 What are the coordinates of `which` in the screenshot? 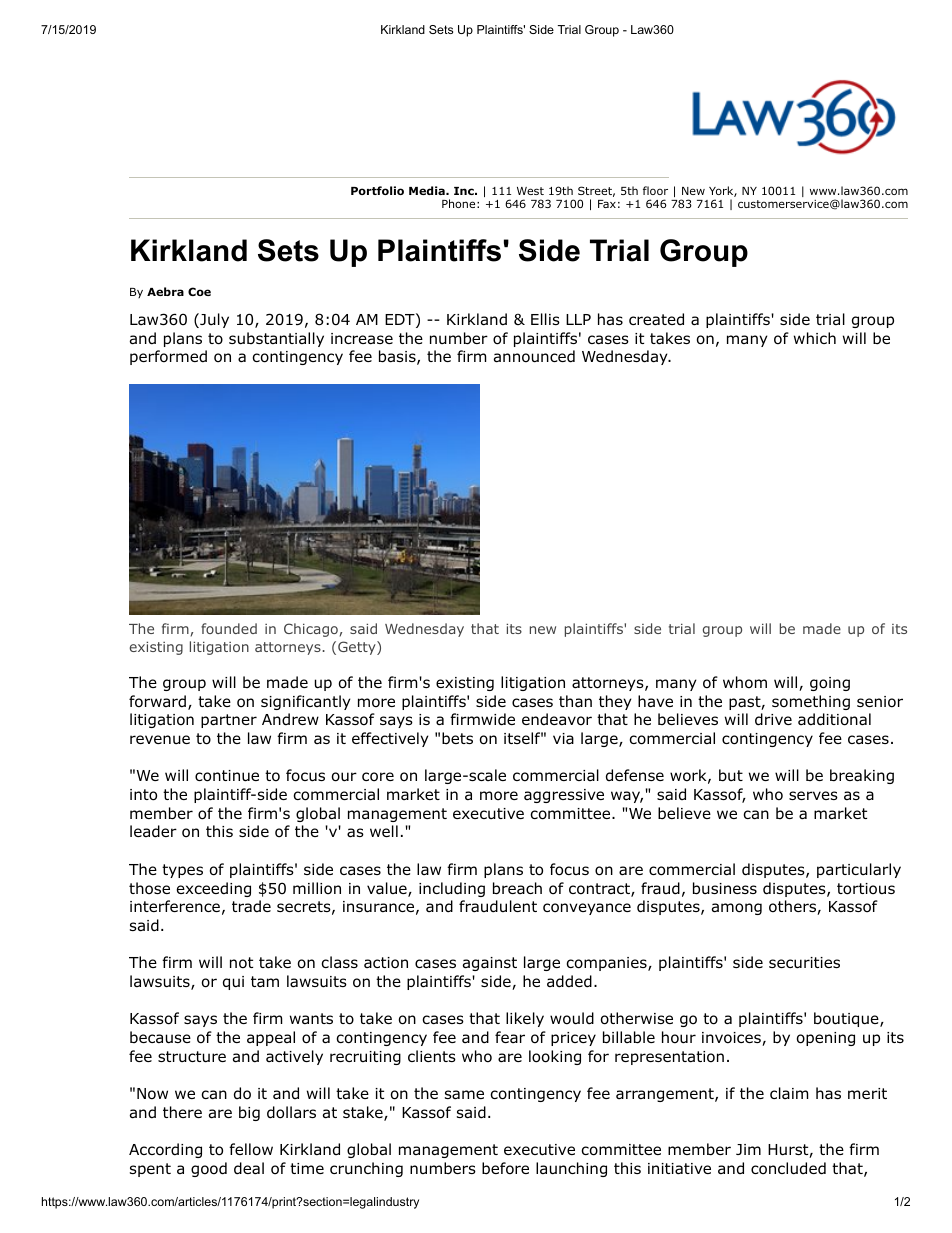 It's located at (815, 338).
